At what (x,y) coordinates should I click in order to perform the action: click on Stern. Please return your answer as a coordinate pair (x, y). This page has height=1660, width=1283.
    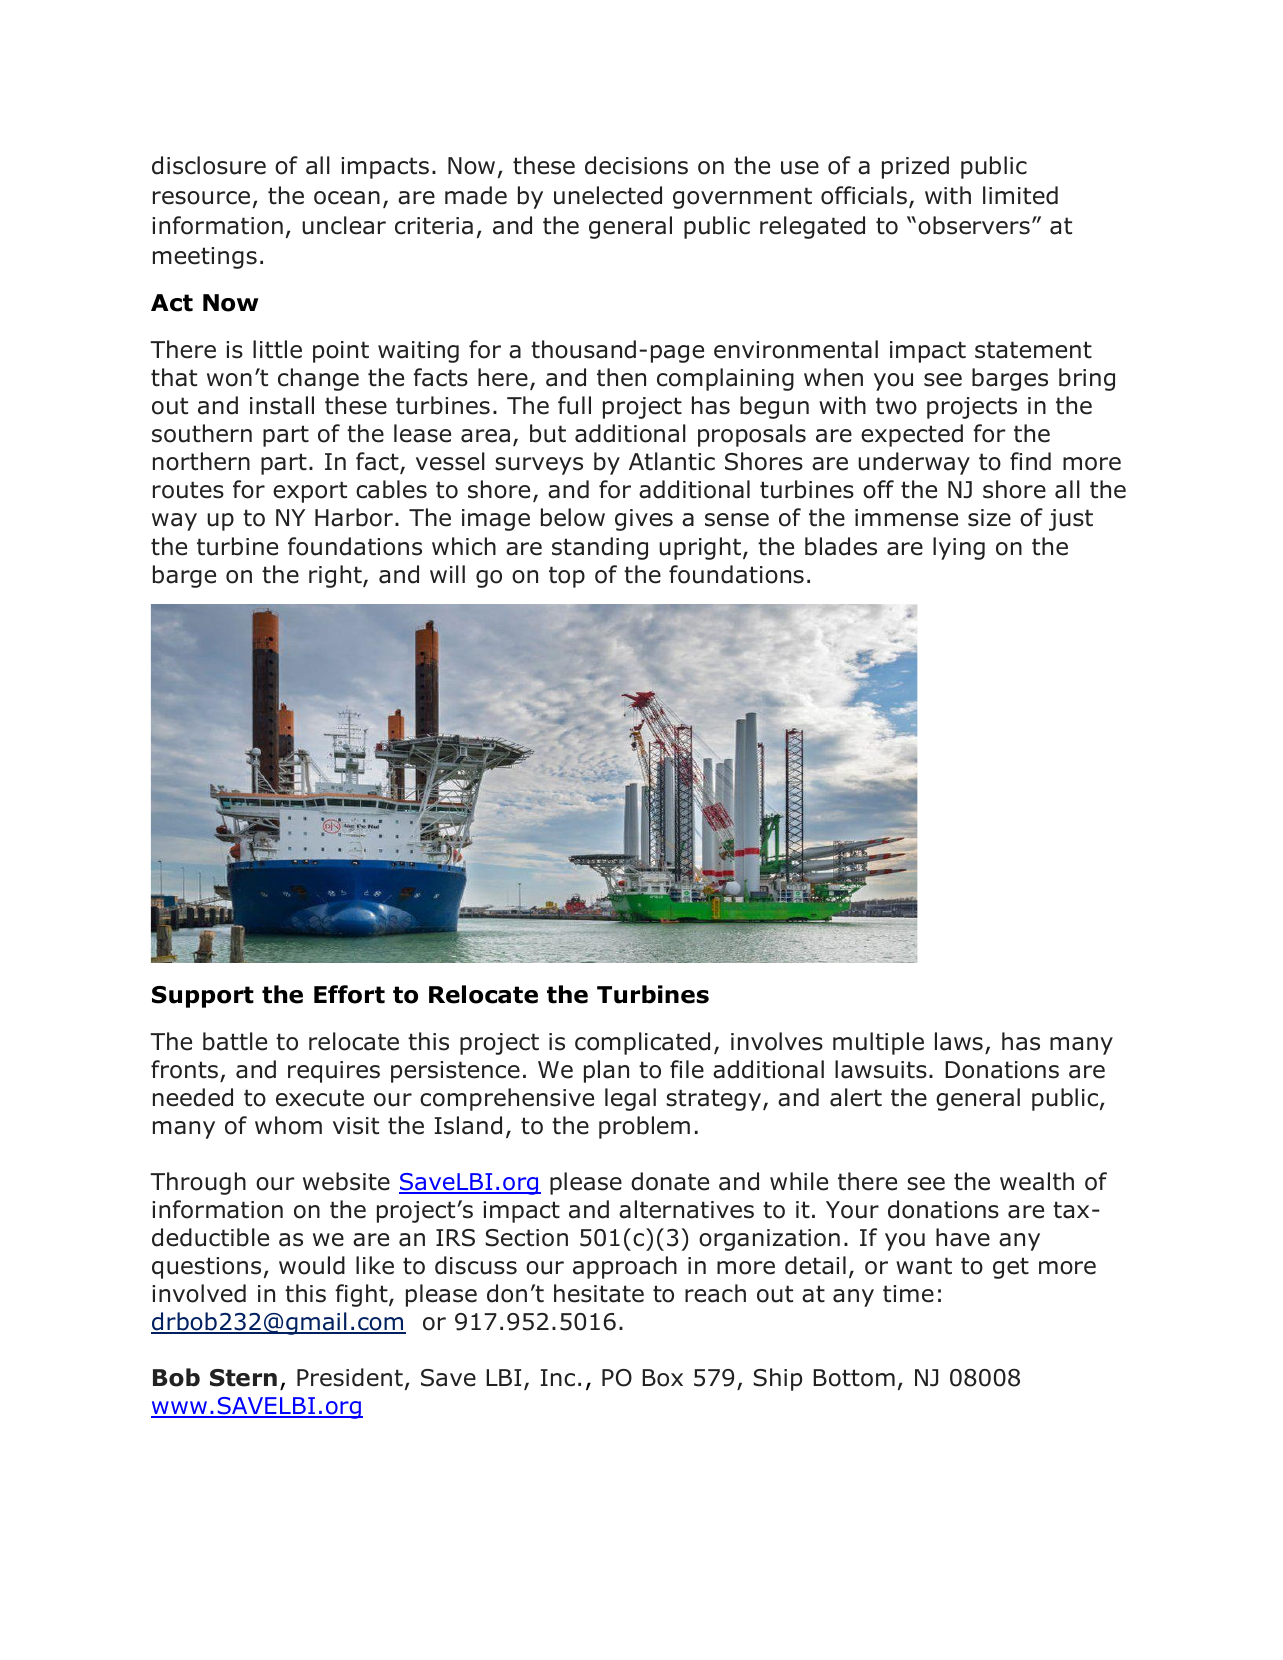
    Looking at the image, I should click on (243, 1378).
